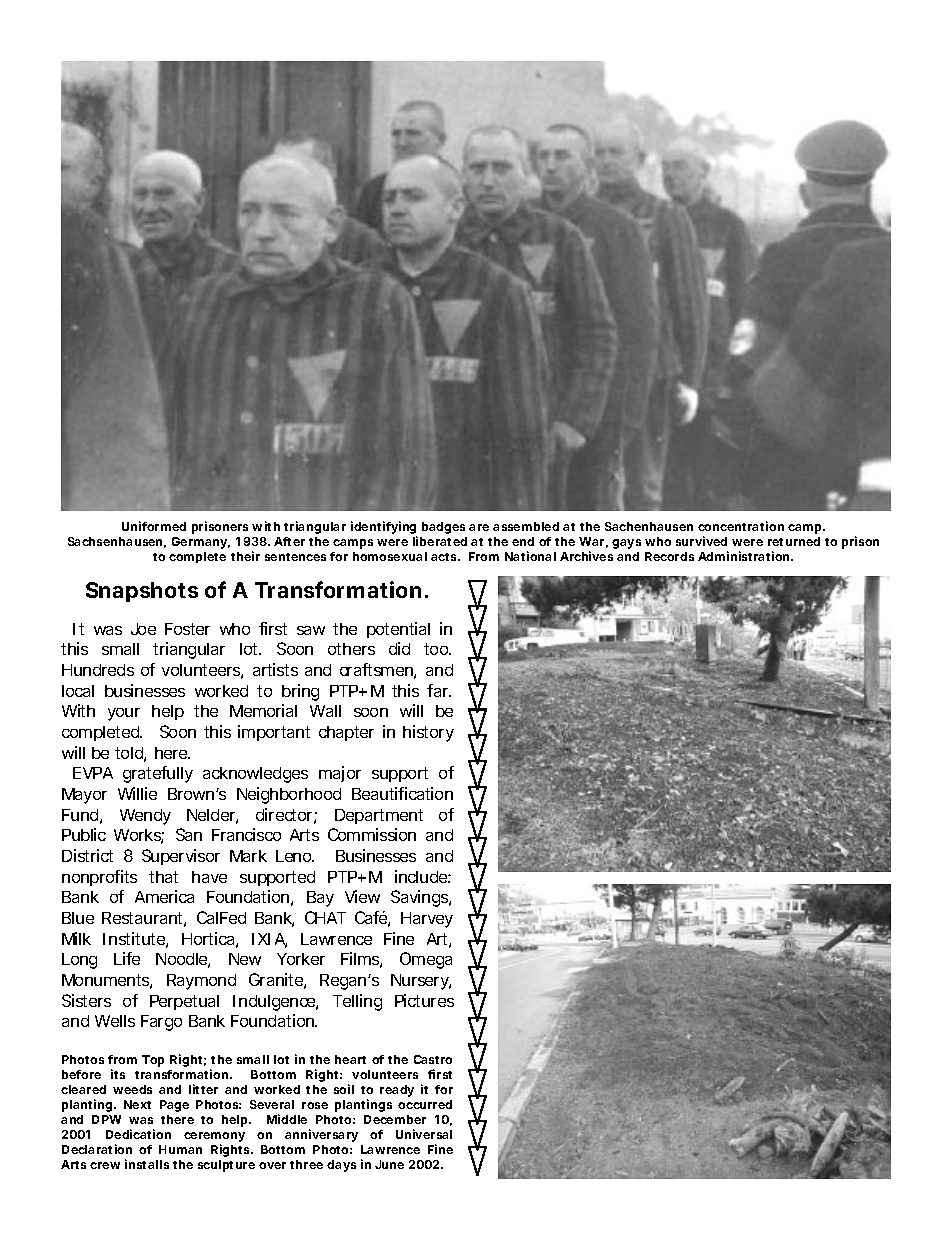 The width and height of the screenshot is (952, 1233). What do you see at coordinates (426, 960) in the screenshot?
I see `Omega` at bounding box center [426, 960].
